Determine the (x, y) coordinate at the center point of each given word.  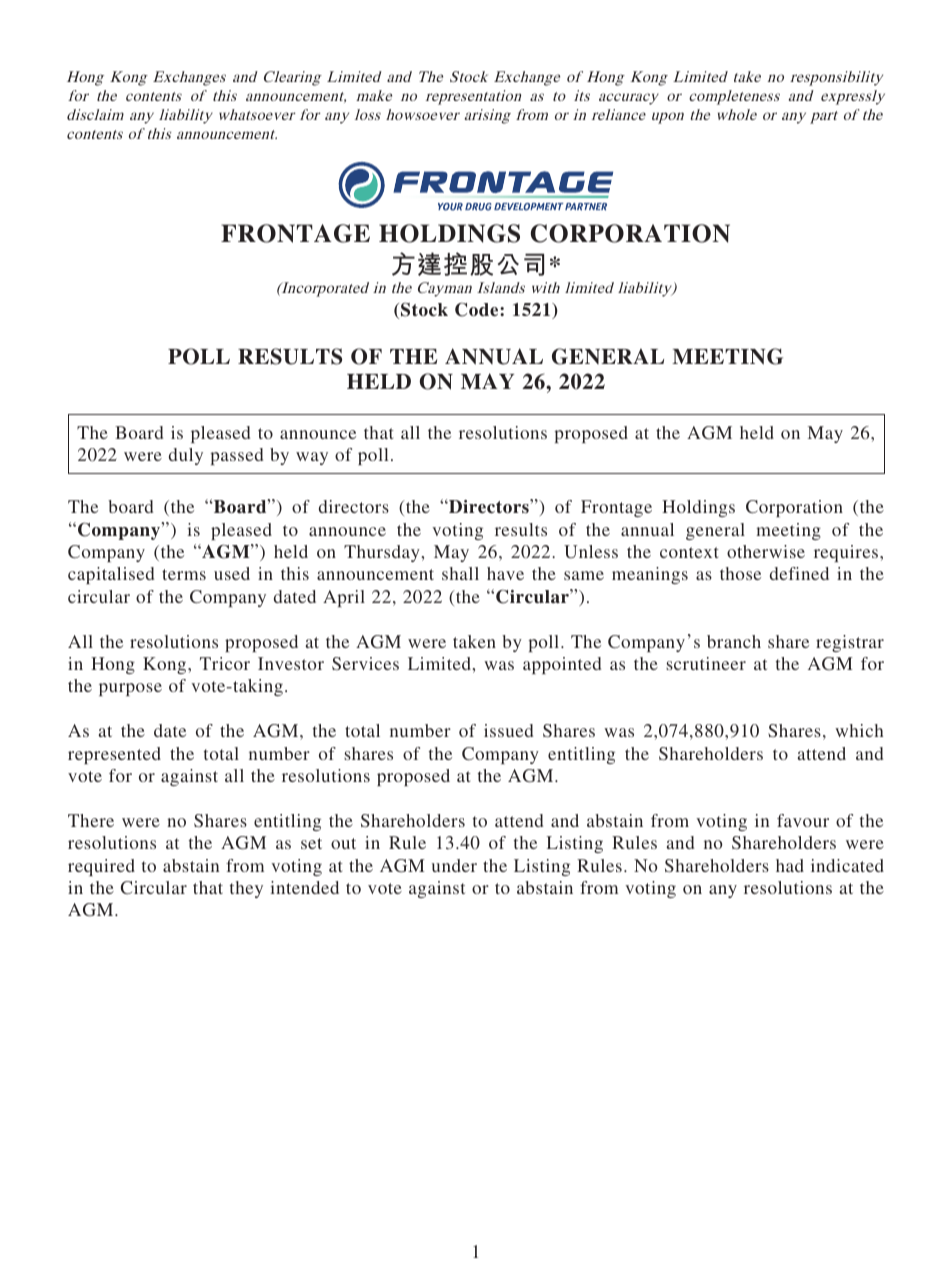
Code (478, 309)
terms (184, 574)
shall (460, 573)
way (312, 458)
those (740, 573)
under (454, 865)
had (790, 865)
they (246, 889)
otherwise (766, 551)
